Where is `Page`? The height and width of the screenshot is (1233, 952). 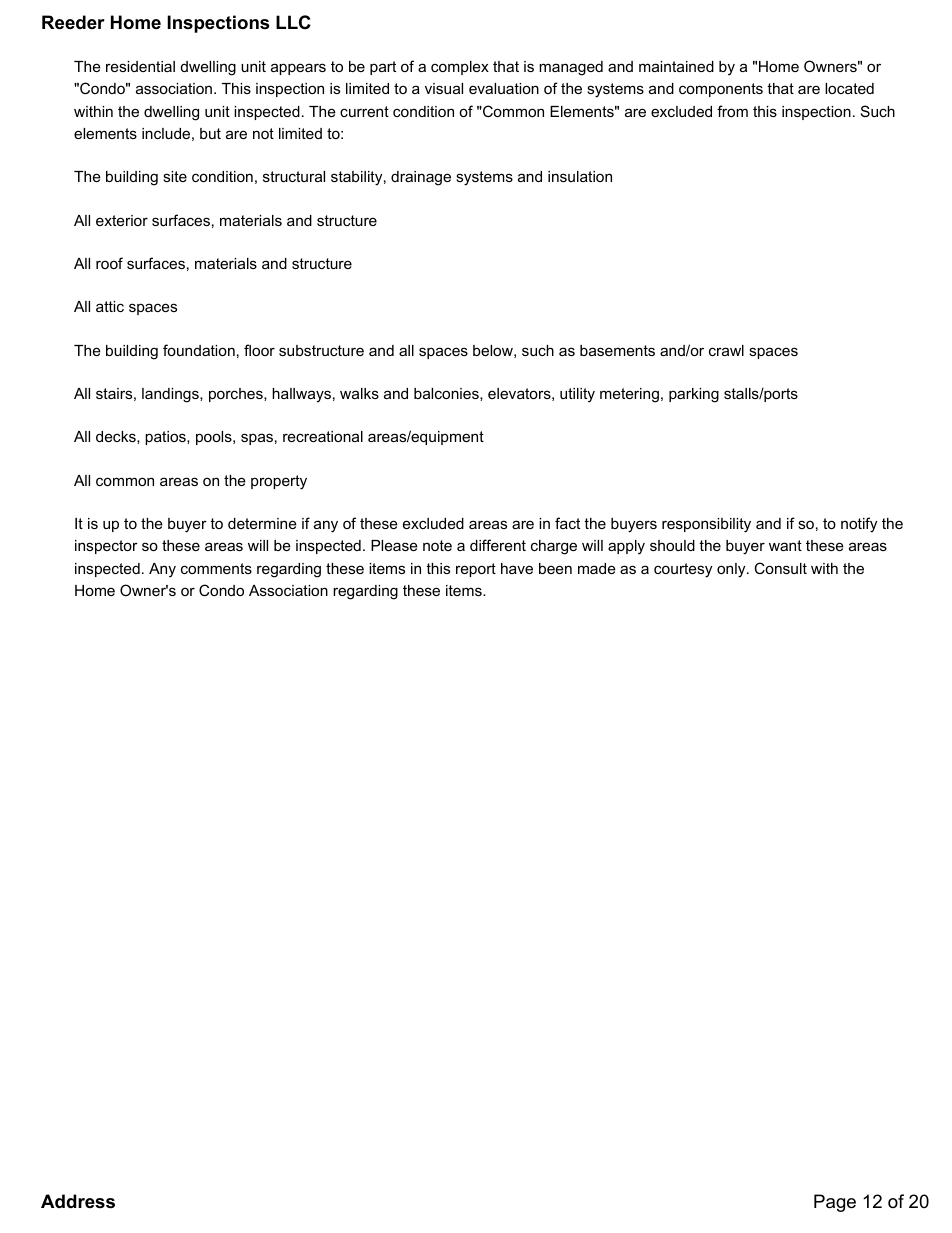 Page is located at coordinates (835, 1203).
